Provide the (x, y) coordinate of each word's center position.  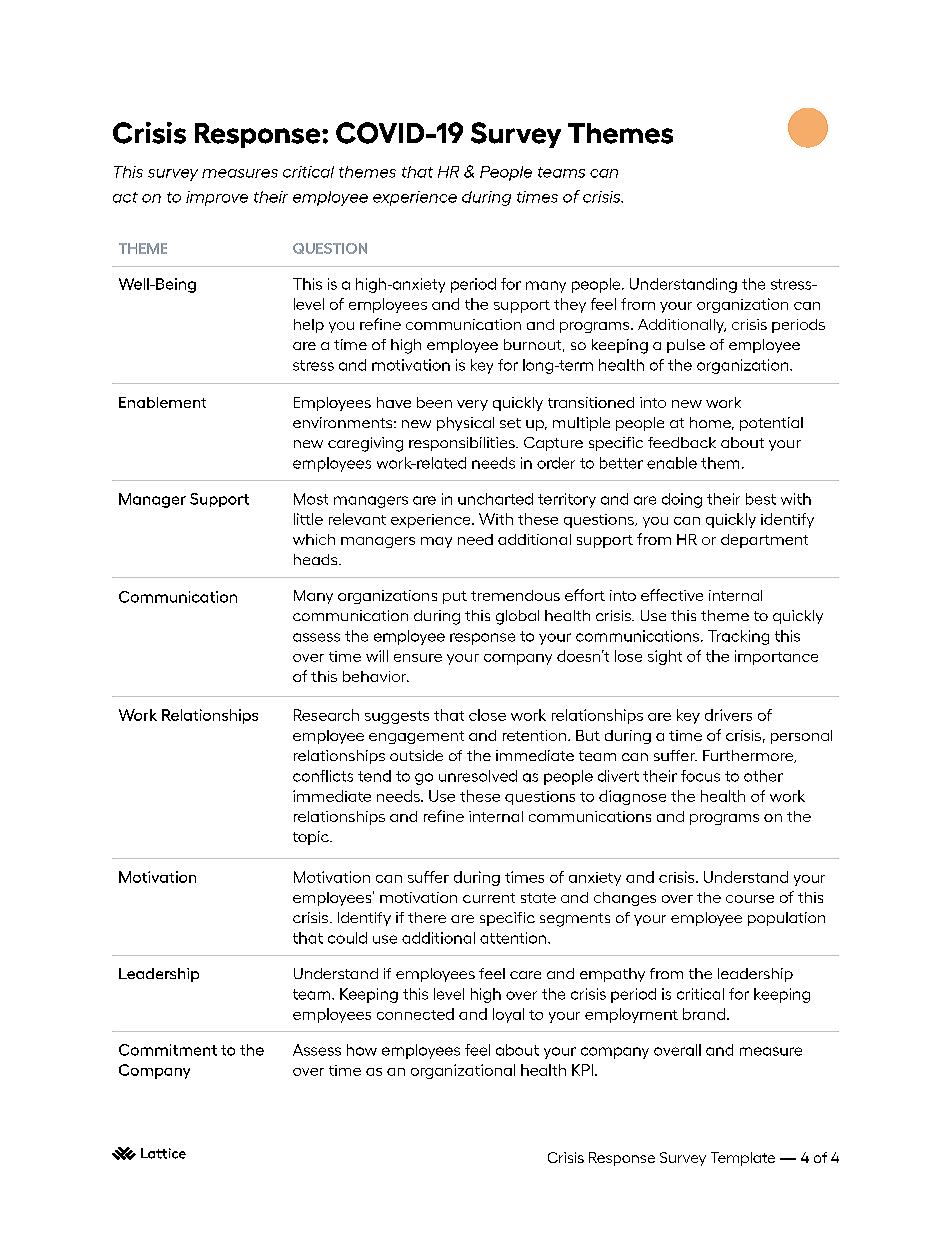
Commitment (168, 1050)
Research (326, 715)
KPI (582, 1070)
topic (312, 838)
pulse (686, 346)
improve (217, 198)
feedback (682, 442)
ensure (418, 658)
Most (311, 499)
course (750, 899)
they (570, 305)
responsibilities (463, 444)
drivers (728, 715)
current (489, 898)
